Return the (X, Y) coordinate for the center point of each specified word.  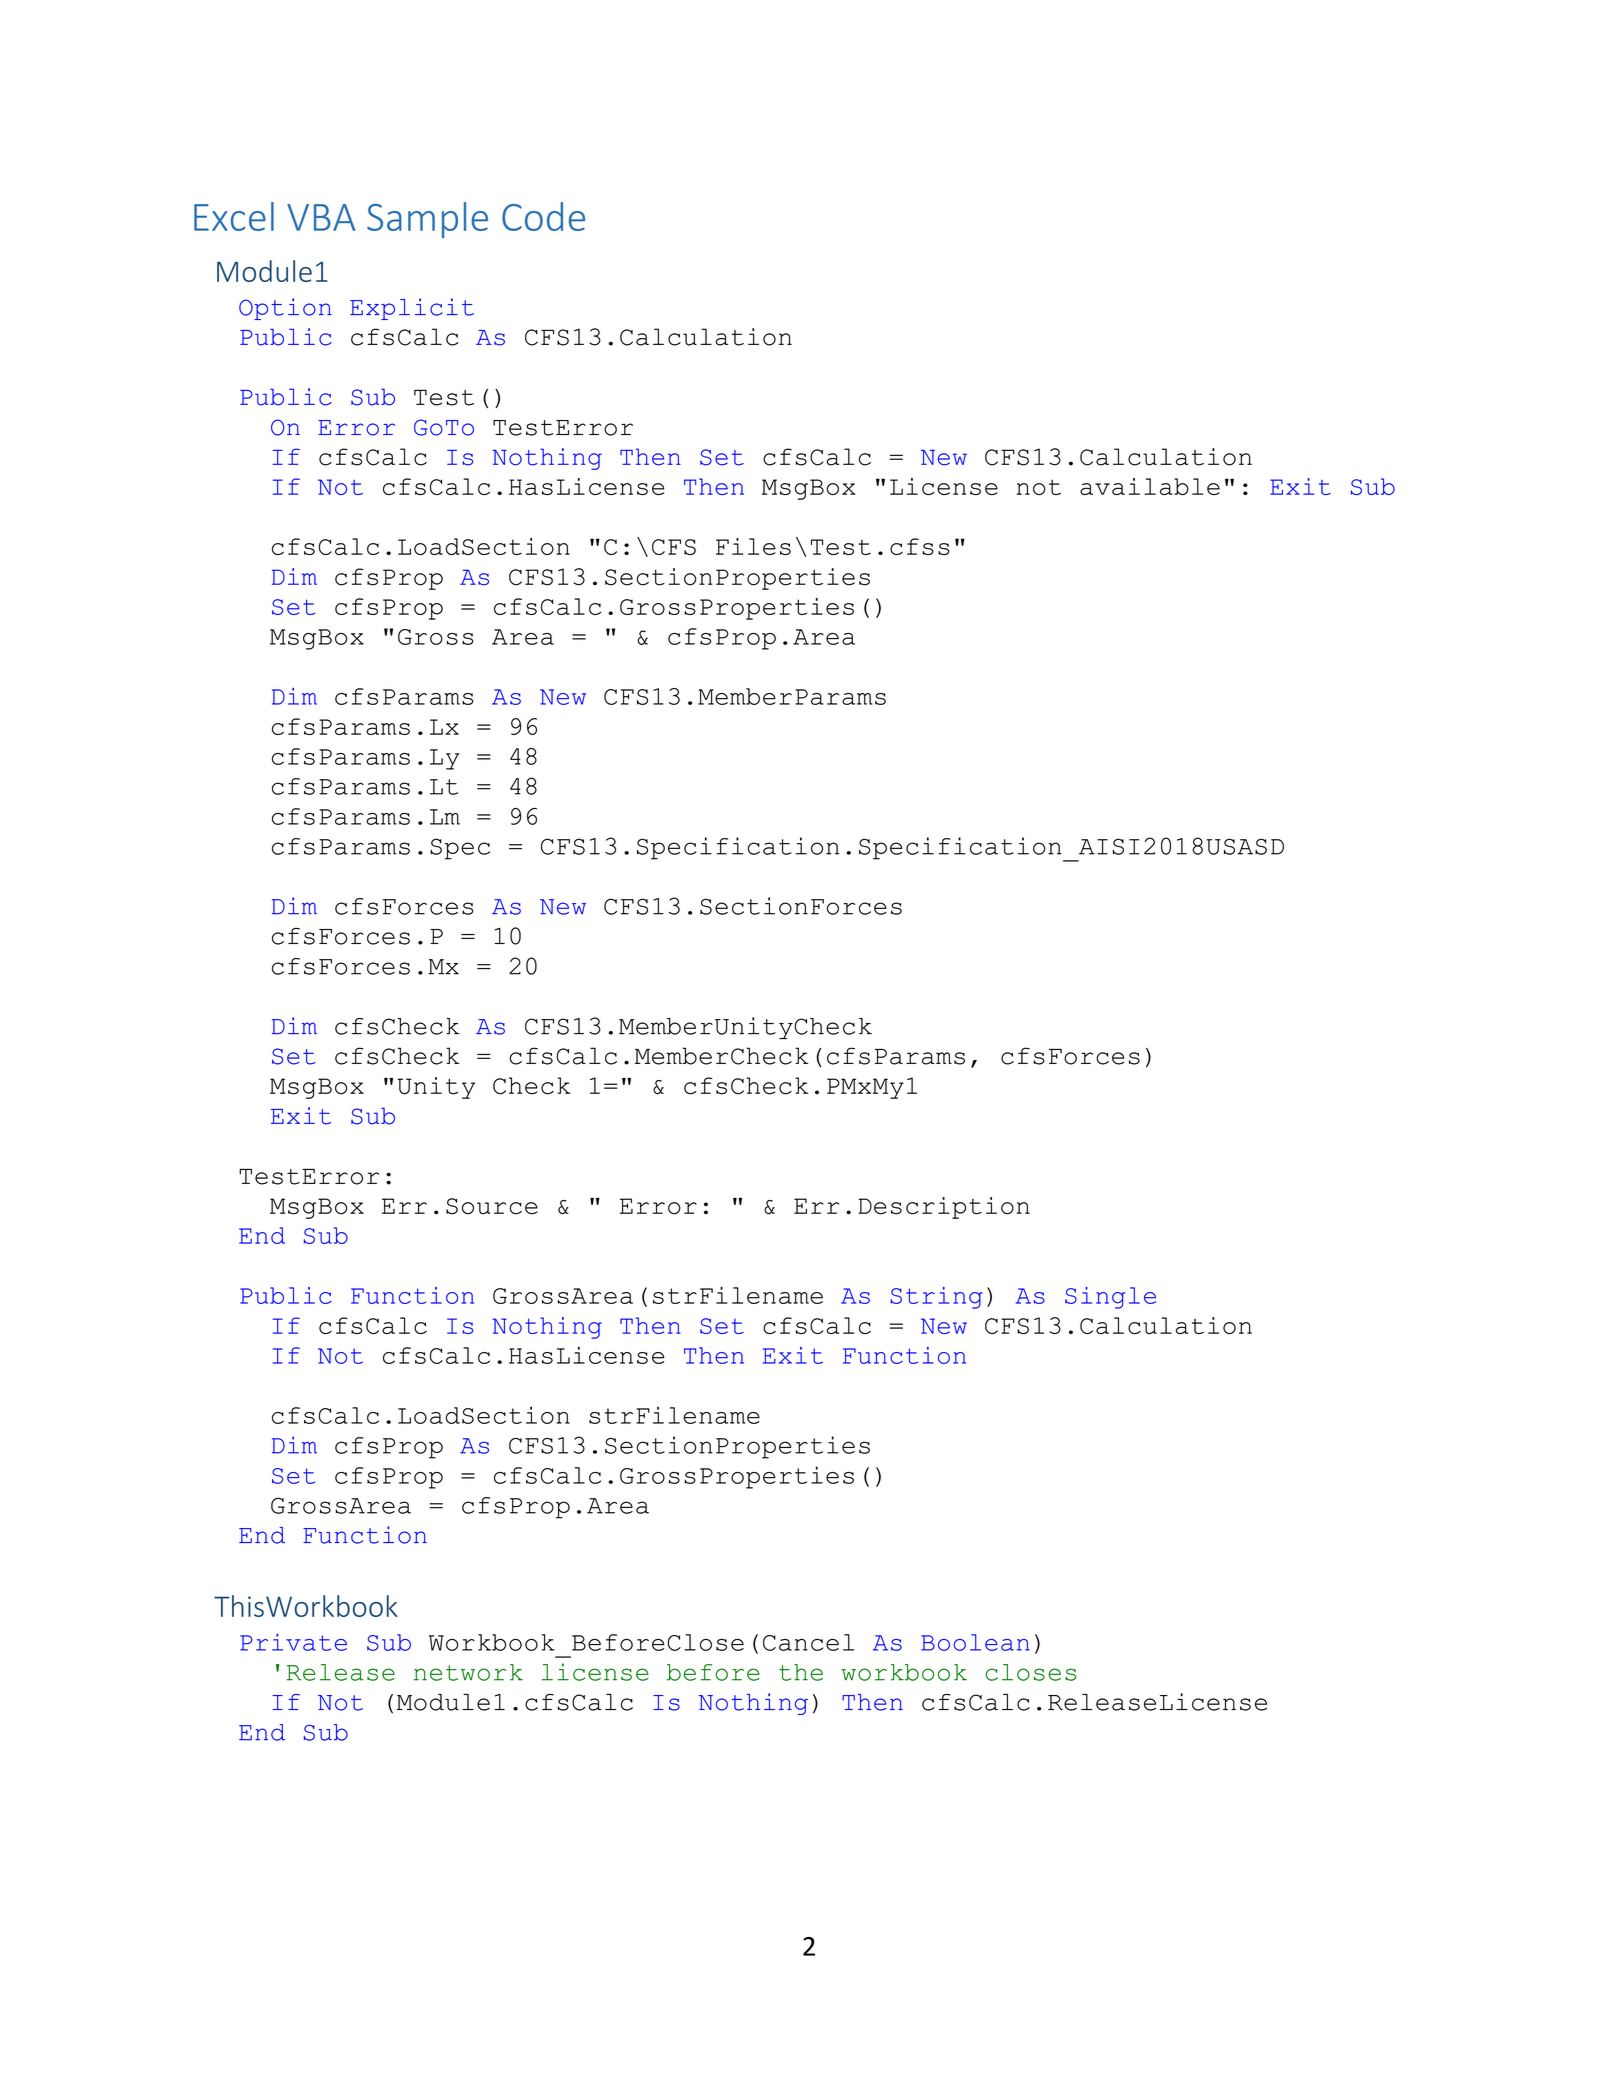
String (937, 1298)
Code (543, 216)
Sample (427, 220)
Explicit (412, 309)
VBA (321, 217)
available (1150, 486)
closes (1031, 1672)
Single (1110, 1298)
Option (285, 309)
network (468, 1672)
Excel (234, 216)
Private (293, 1642)
